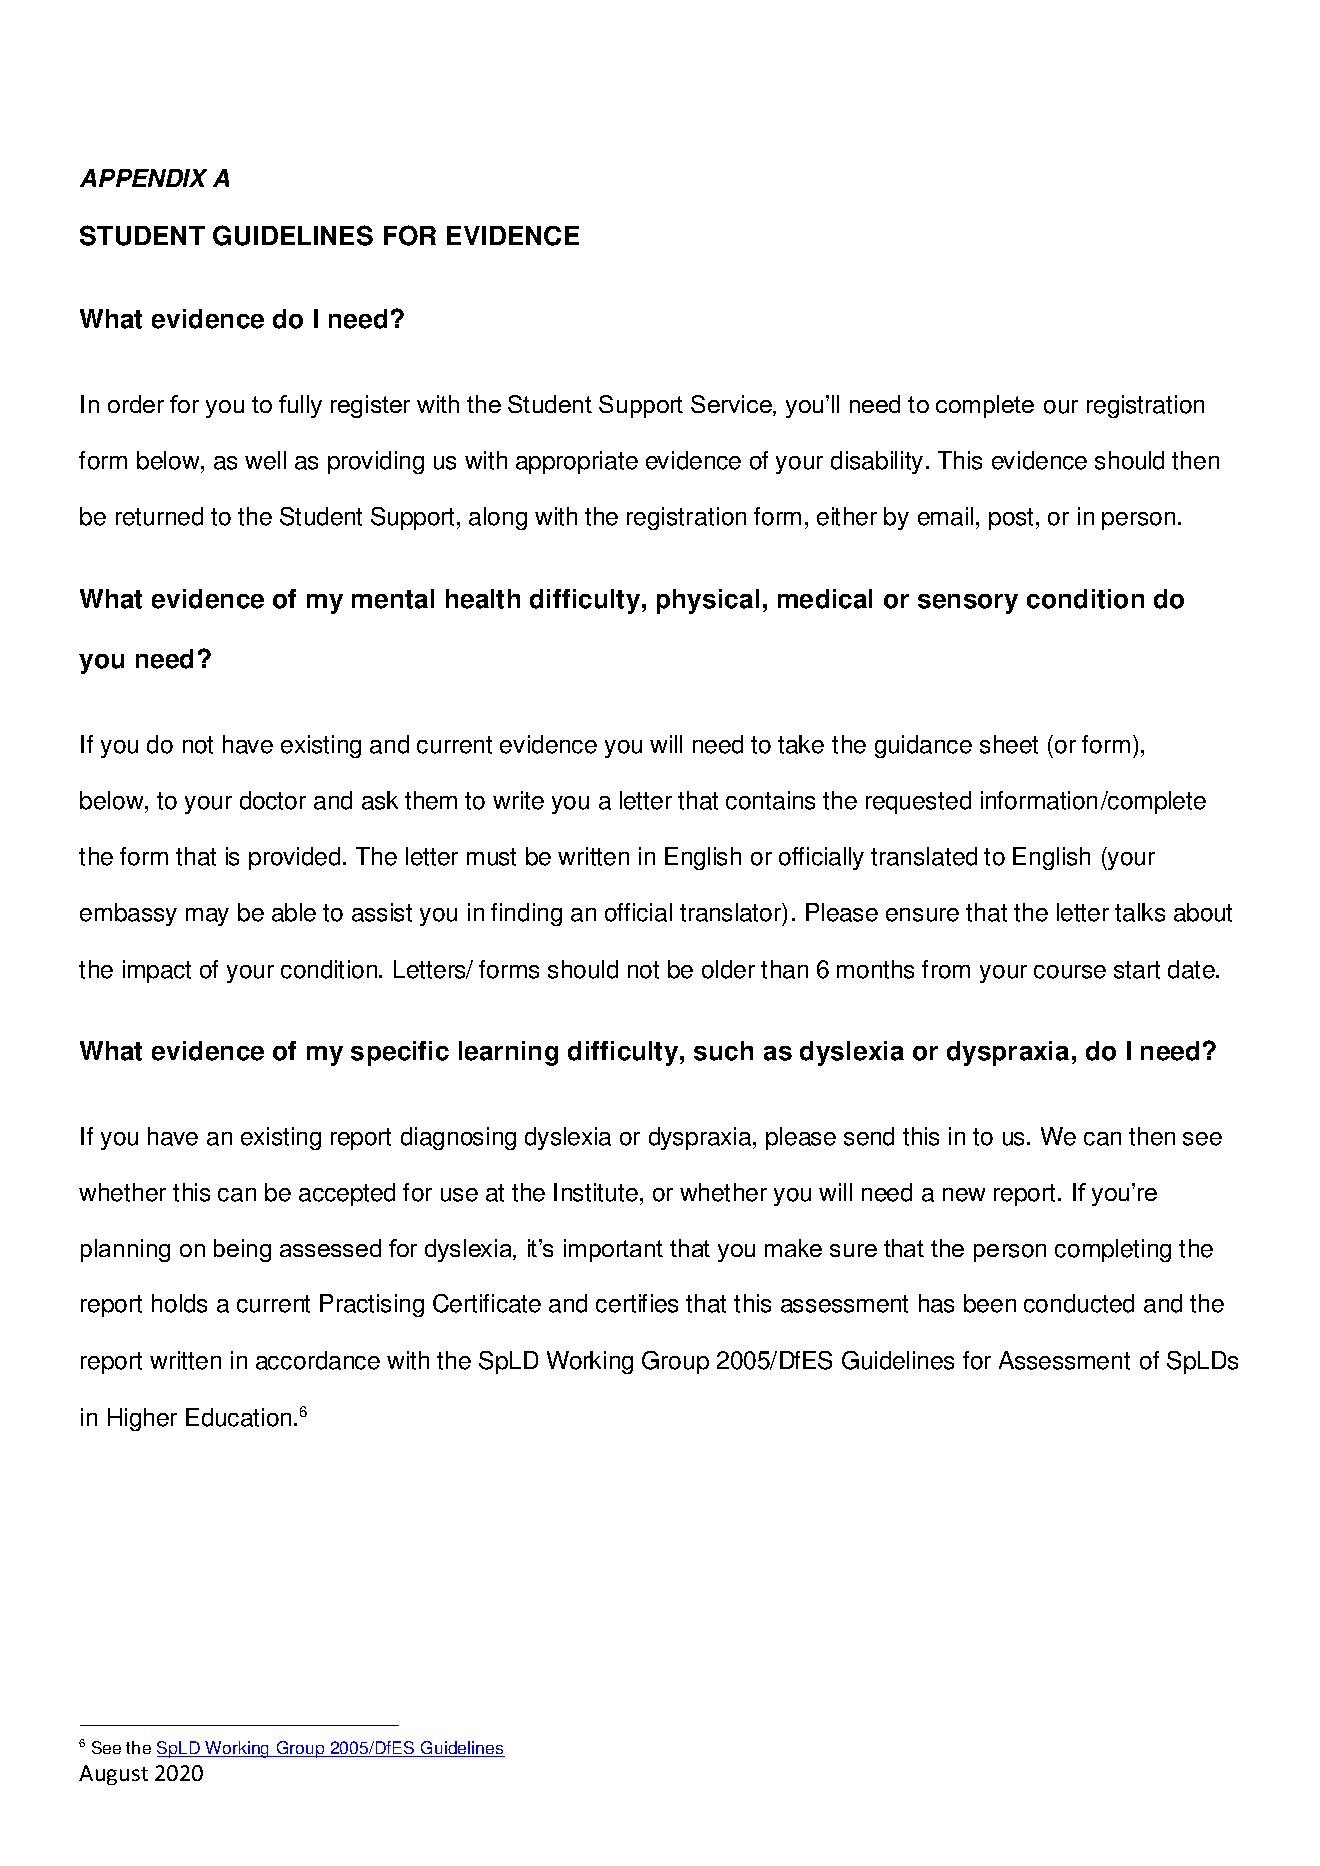 The width and height of the screenshot is (1320, 1866). Describe the element at coordinates (1079, 1303) in the screenshot. I see `conducted` at that location.
